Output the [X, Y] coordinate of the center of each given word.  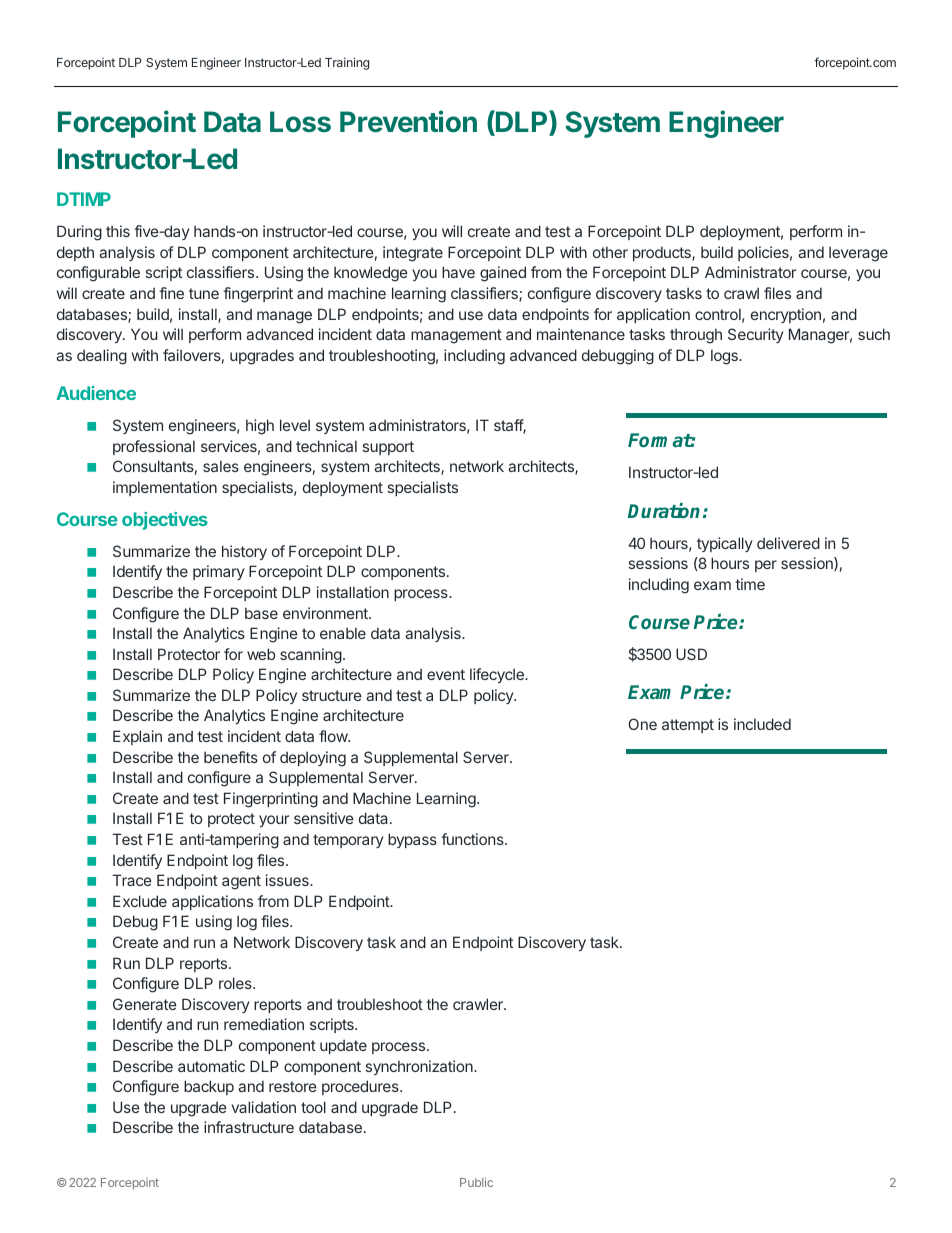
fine [171, 293]
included [762, 724]
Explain [137, 737]
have [458, 272]
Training [347, 63]
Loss [300, 122]
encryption [786, 315]
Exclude [140, 901]
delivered [788, 543]
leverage [858, 254]
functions [473, 839]
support [388, 448]
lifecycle [498, 675]
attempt [688, 726]
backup [209, 1087]
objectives [165, 521]
